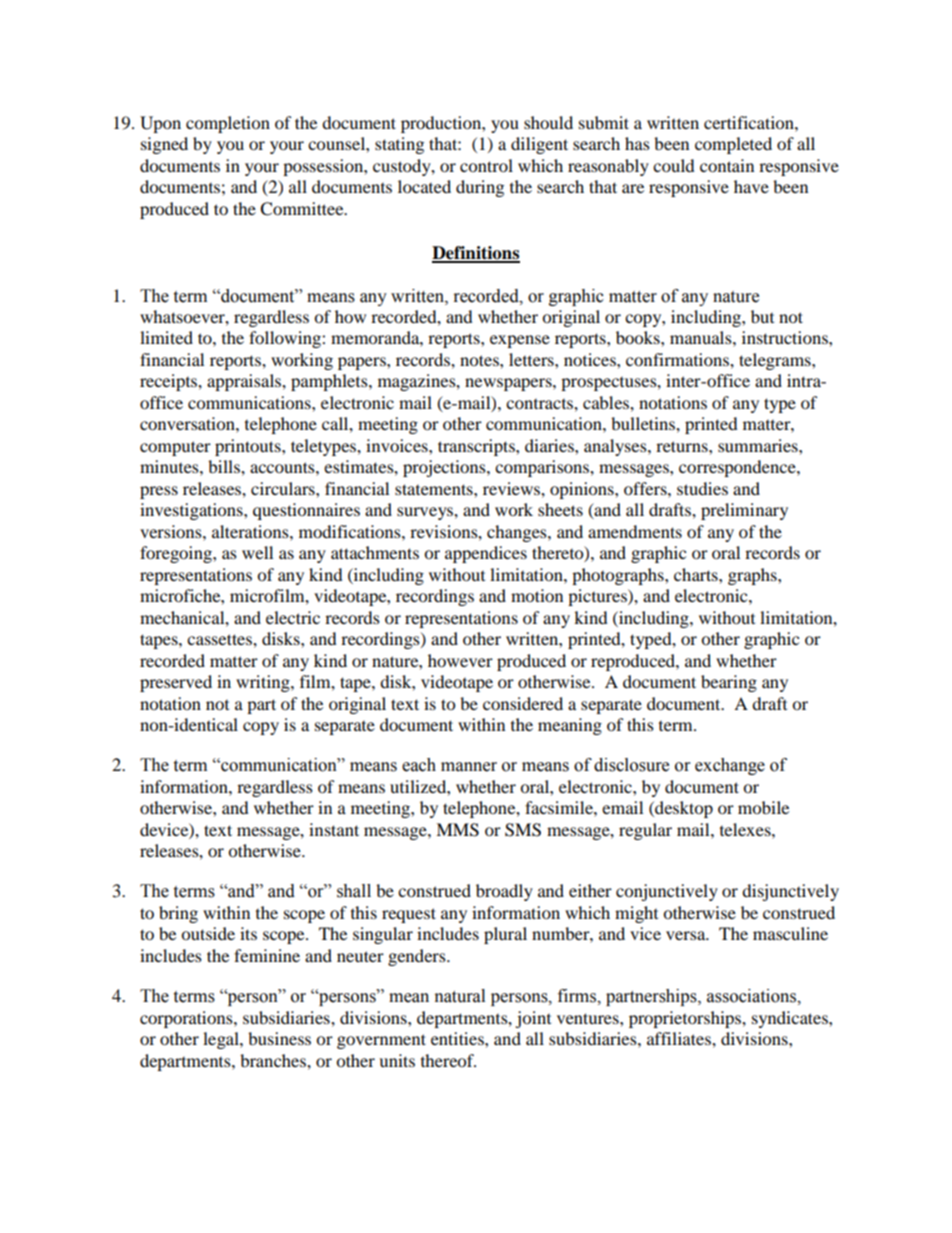  Describe the element at coordinates (683, 809) in the screenshot. I see `desktop` at that location.
